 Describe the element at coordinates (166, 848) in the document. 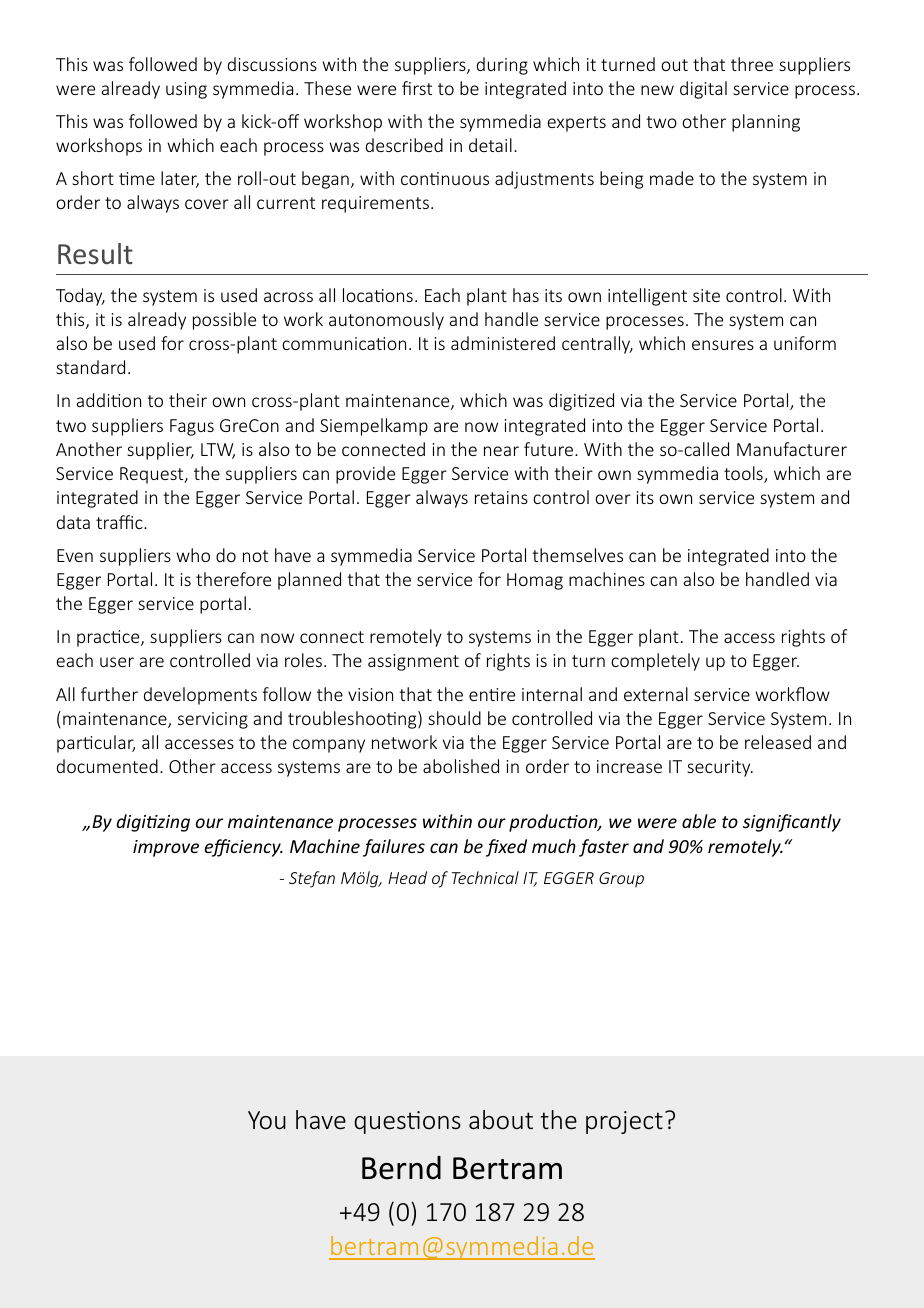

I see `improve` at that location.
